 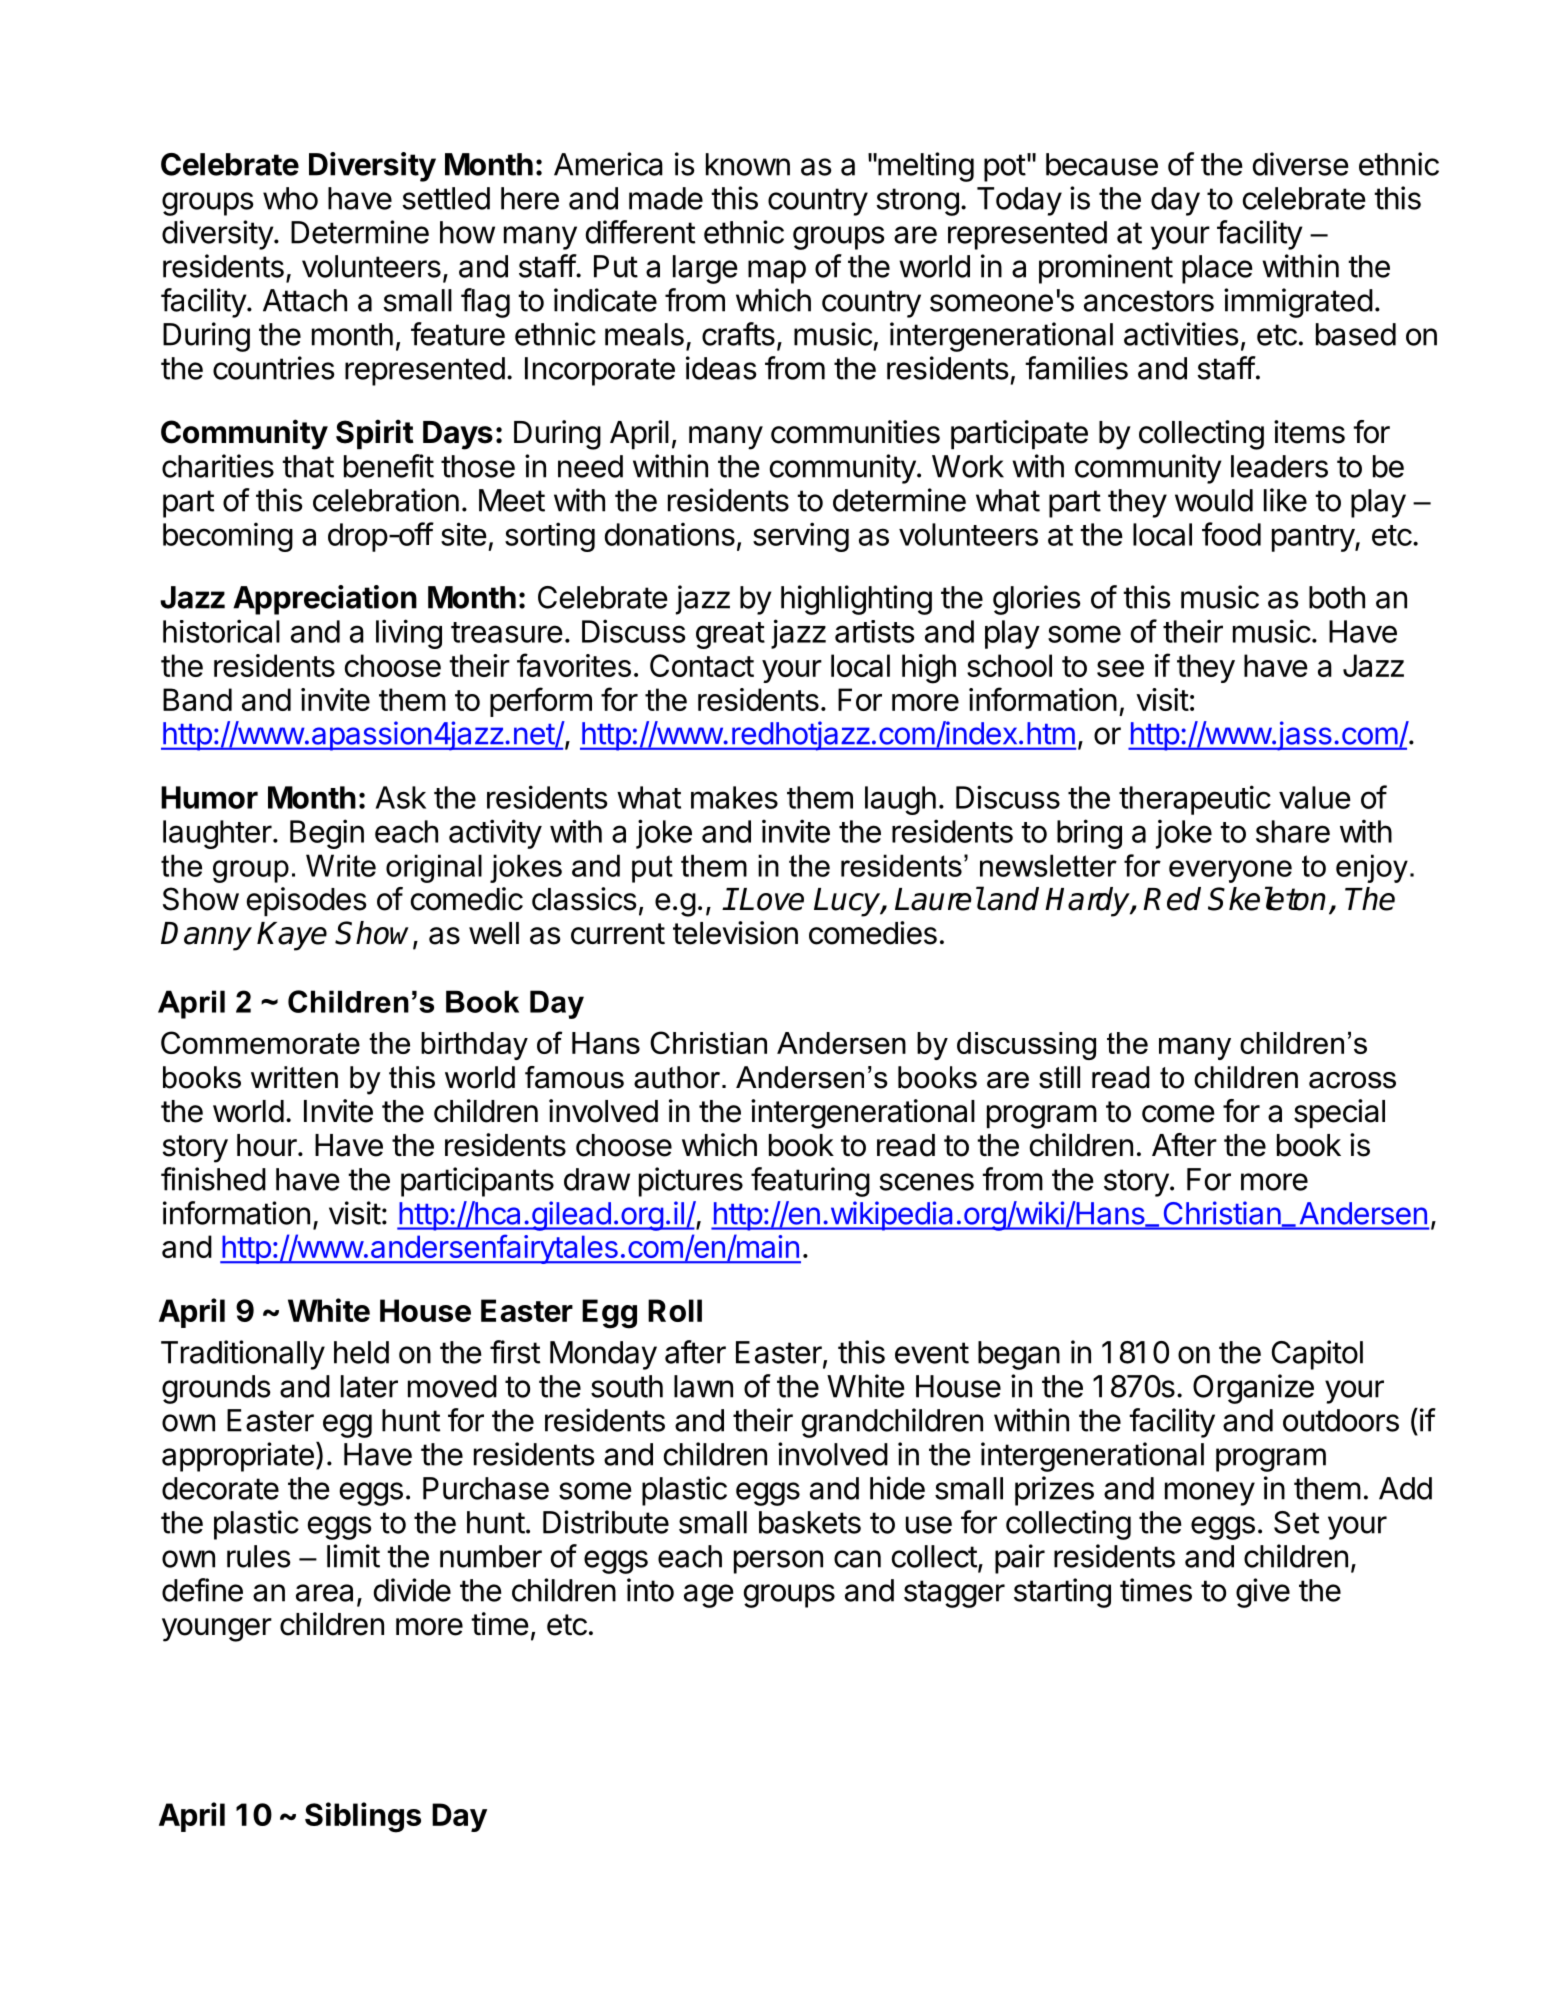 What do you see at coordinates (292, 936) in the image?
I see `Kaye` at bounding box center [292, 936].
